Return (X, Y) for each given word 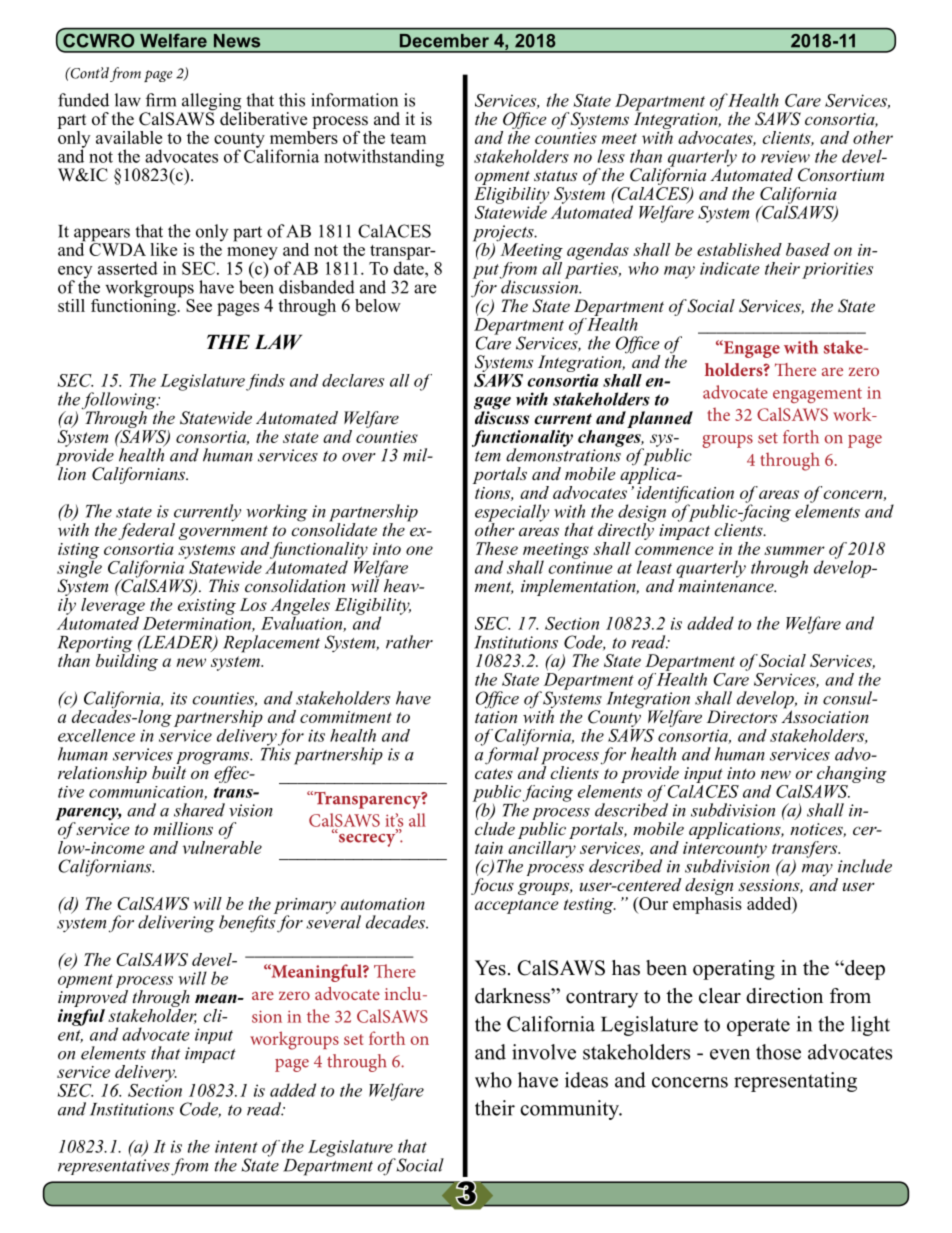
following (120, 402)
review (785, 156)
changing (852, 774)
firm (161, 100)
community (570, 1110)
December (444, 41)
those (778, 1052)
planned (660, 419)
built (169, 771)
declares (353, 380)
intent (236, 1146)
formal (512, 755)
